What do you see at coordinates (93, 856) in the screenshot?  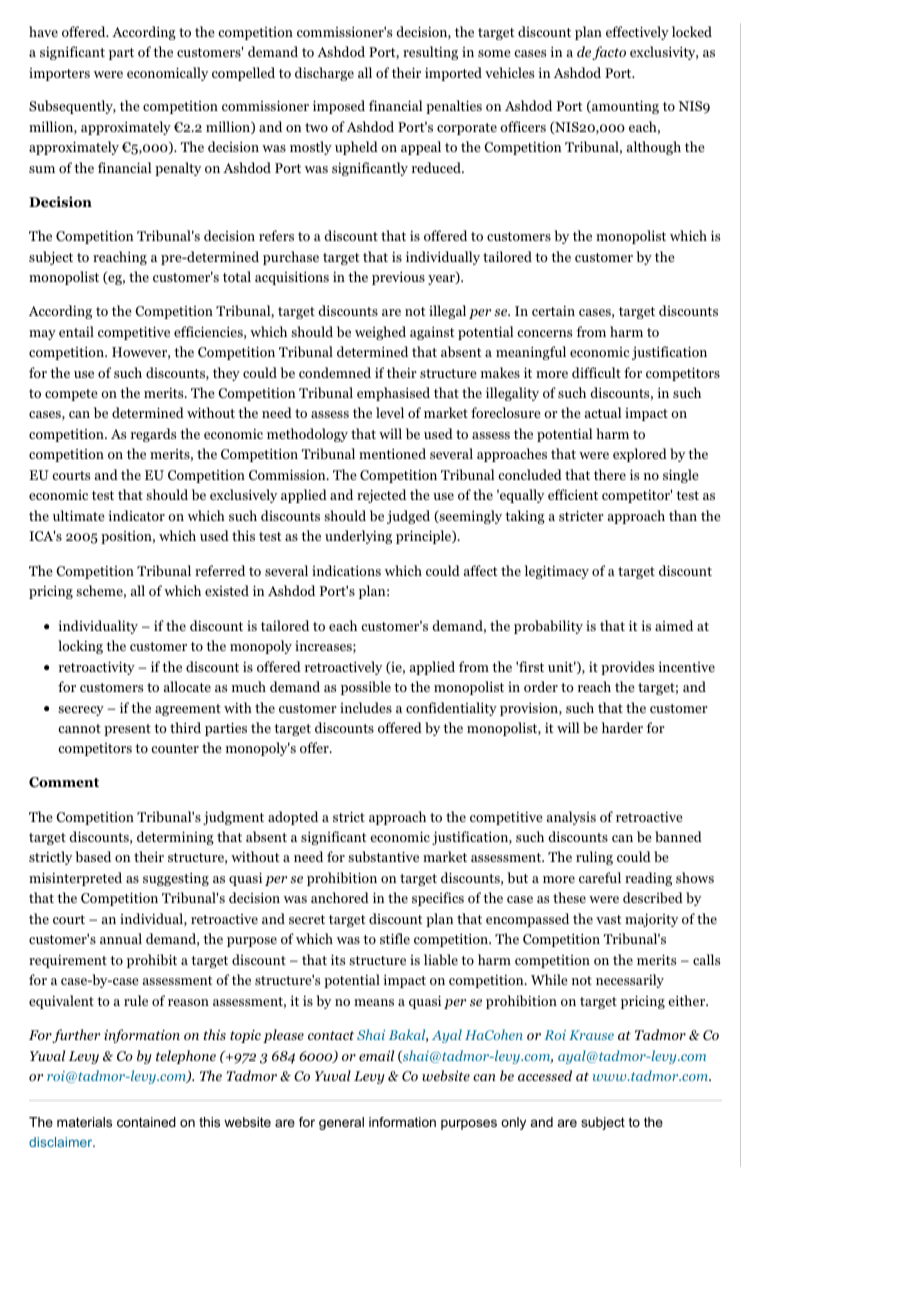 I see `based` at bounding box center [93, 856].
